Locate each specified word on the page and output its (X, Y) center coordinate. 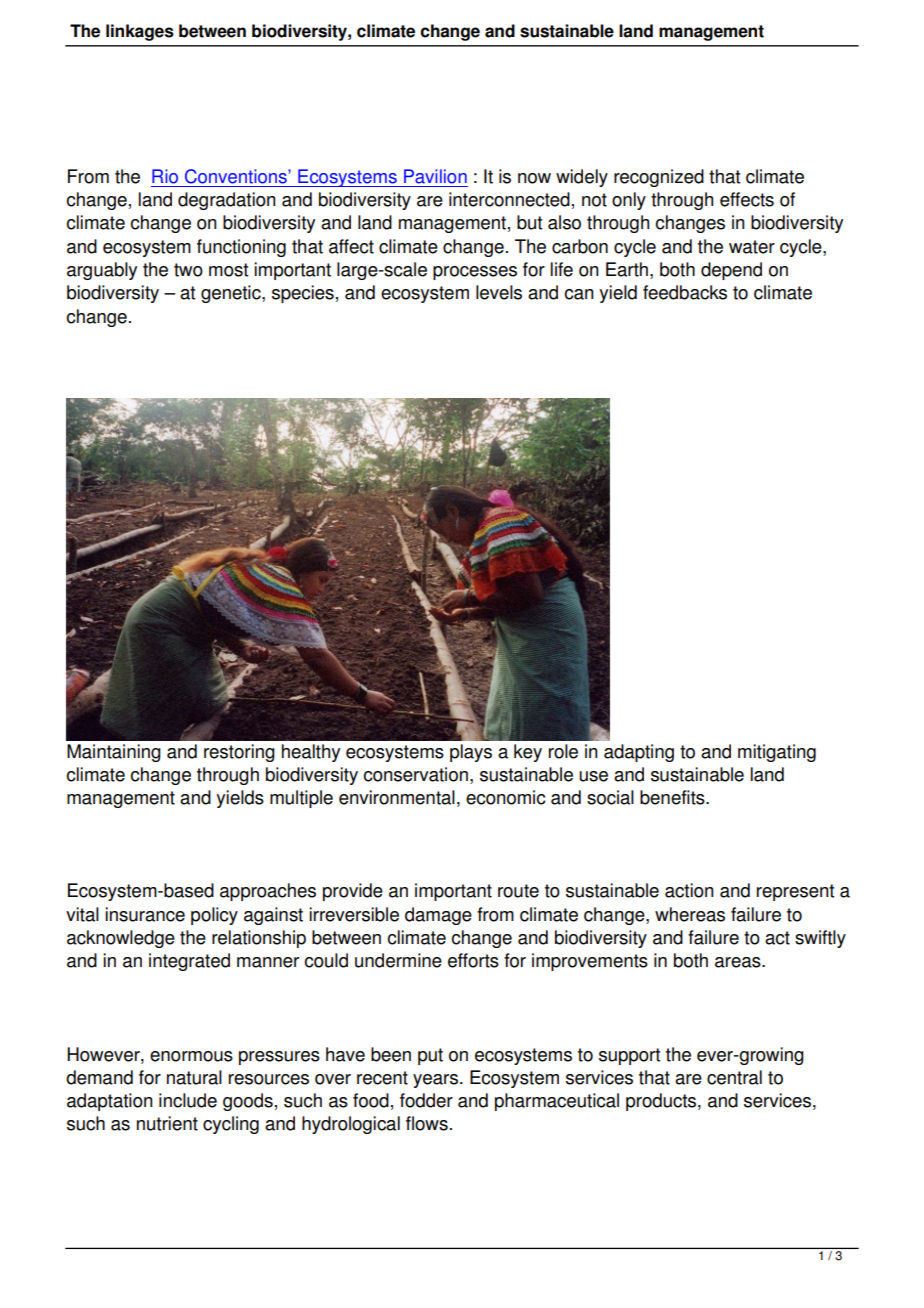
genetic (232, 294)
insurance (145, 914)
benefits (673, 797)
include (188, 1100)
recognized (659, 178)
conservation (416, 774)
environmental (397, 797)
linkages (140, 32)
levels (499, 292)
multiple (301, 799)
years (435, 1081)
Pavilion (435, 176)
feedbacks (685, 292)
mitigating (777, 753)
